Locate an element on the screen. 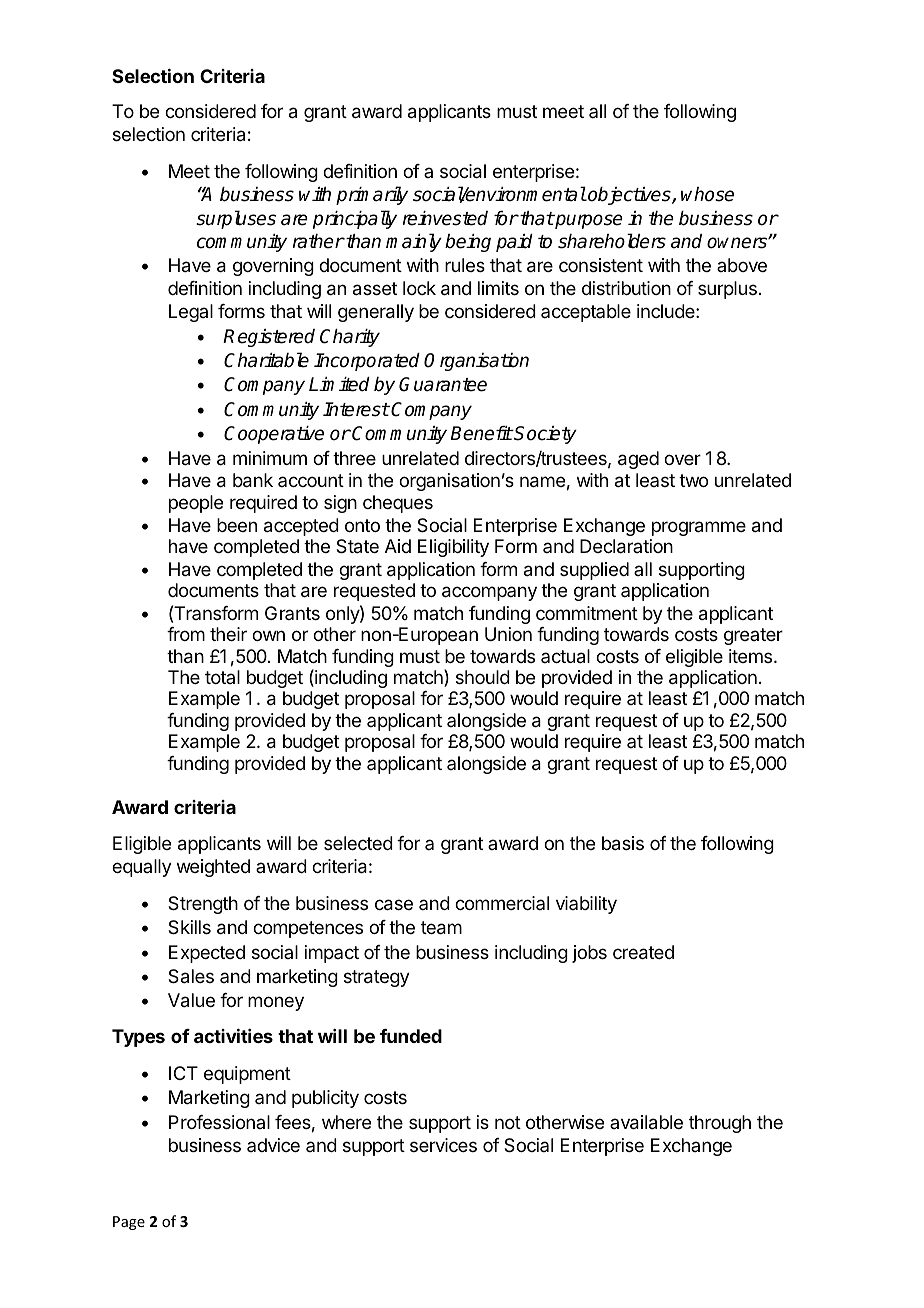 The height and width of the screenshot is (1308, 924). two is located at coordinates (693, 480).
